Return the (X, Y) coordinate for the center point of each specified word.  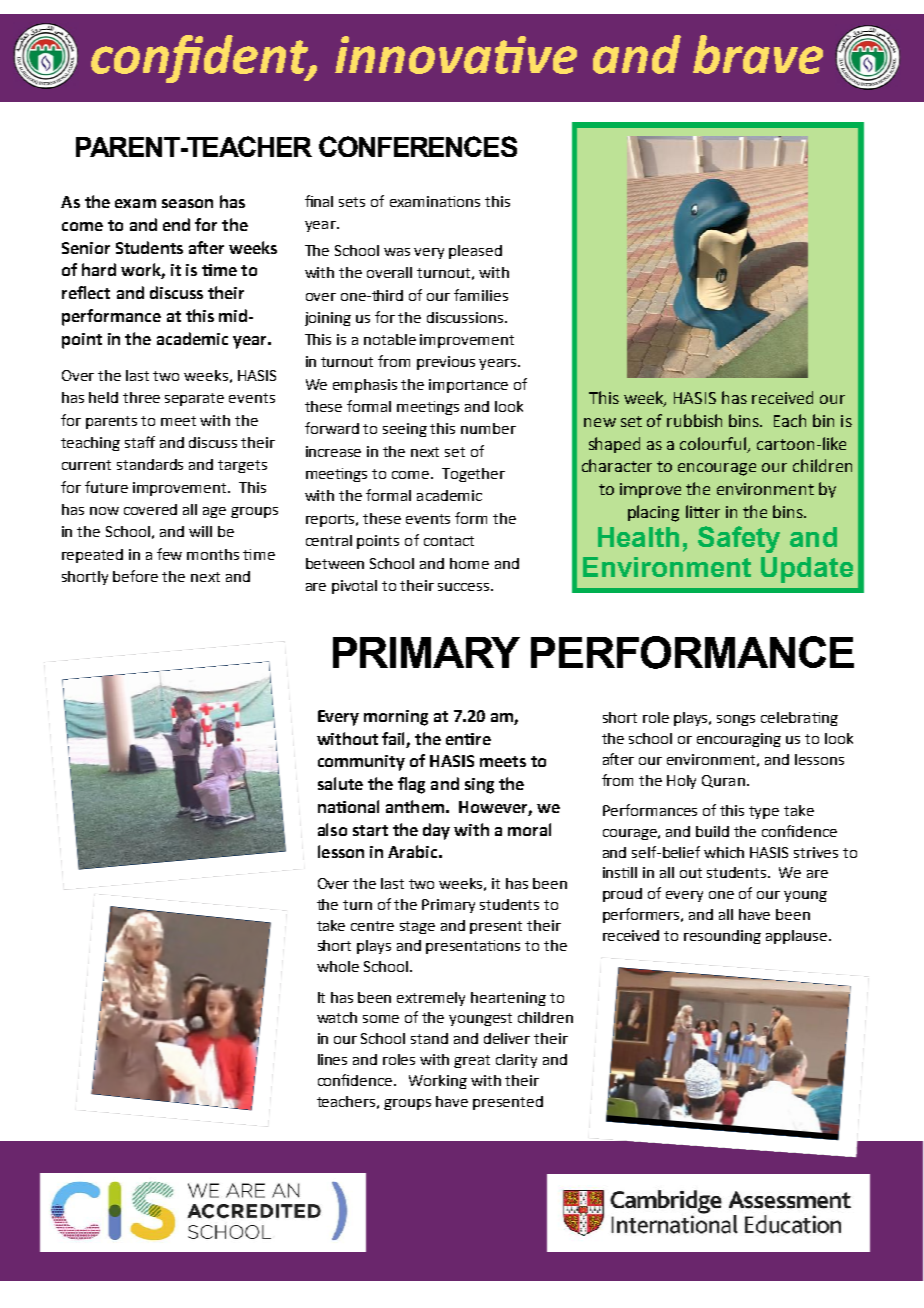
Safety (739, 539)
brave (758, 54)
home (469, 563)
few (169, 554)
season (187, 203)
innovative (456, 55)
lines (332, 1059)
